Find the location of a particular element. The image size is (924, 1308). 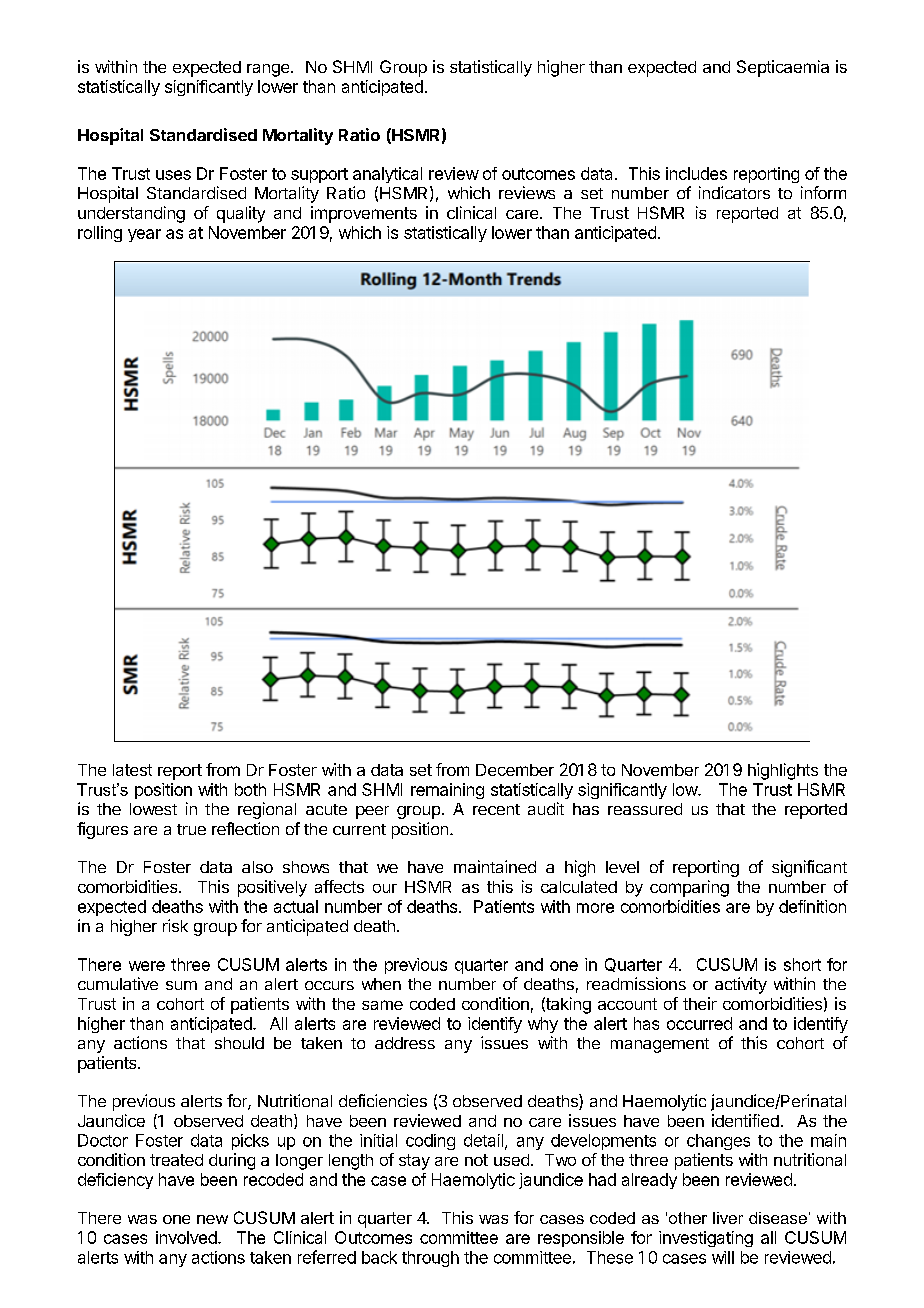

includes is located at coordinates (696, 173).
